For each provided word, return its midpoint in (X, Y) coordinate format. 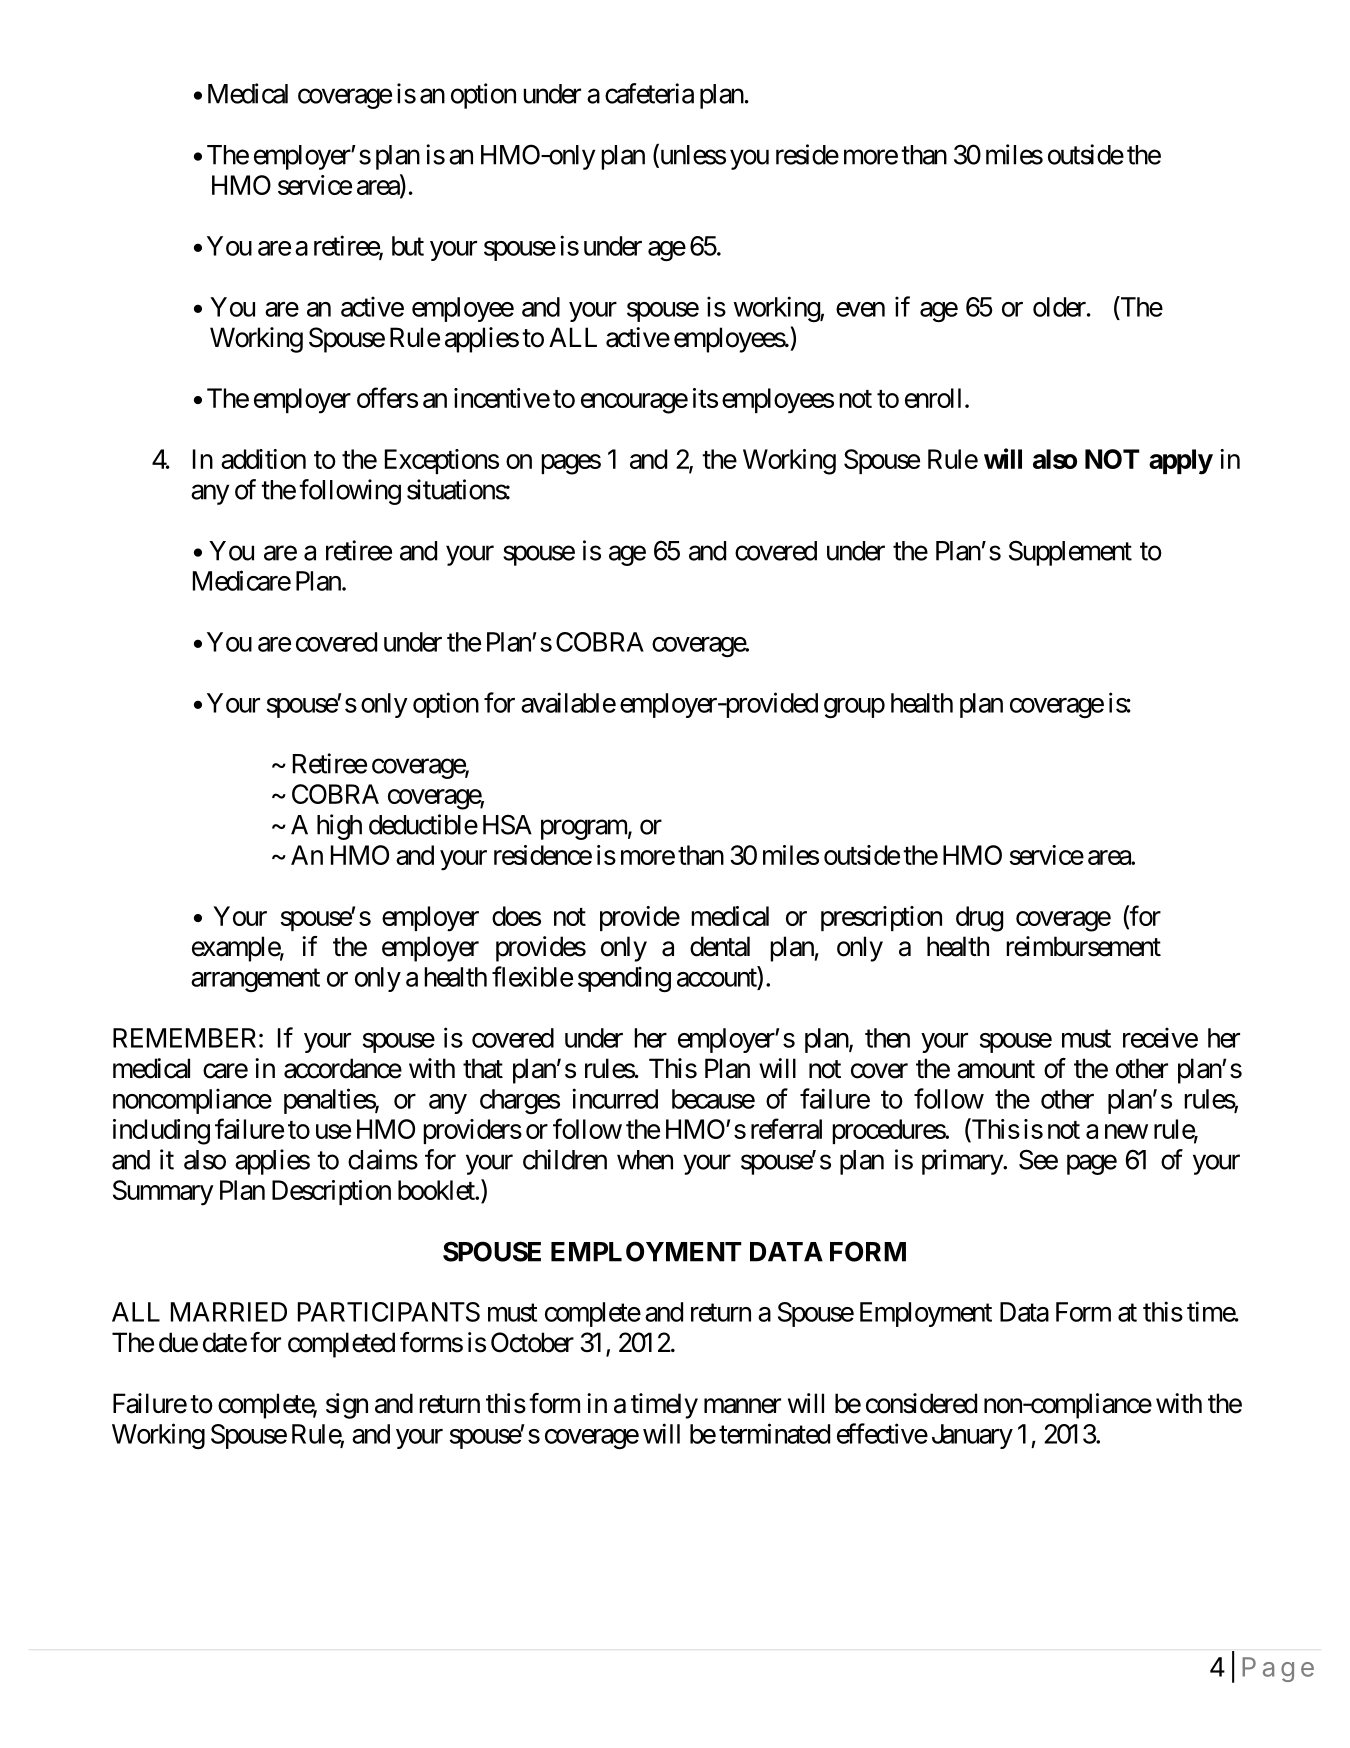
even (860, 309)
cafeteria (649, 93)
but (408, 246)
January (972, 1436)
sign (347, 1406)
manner (742, 1406)
